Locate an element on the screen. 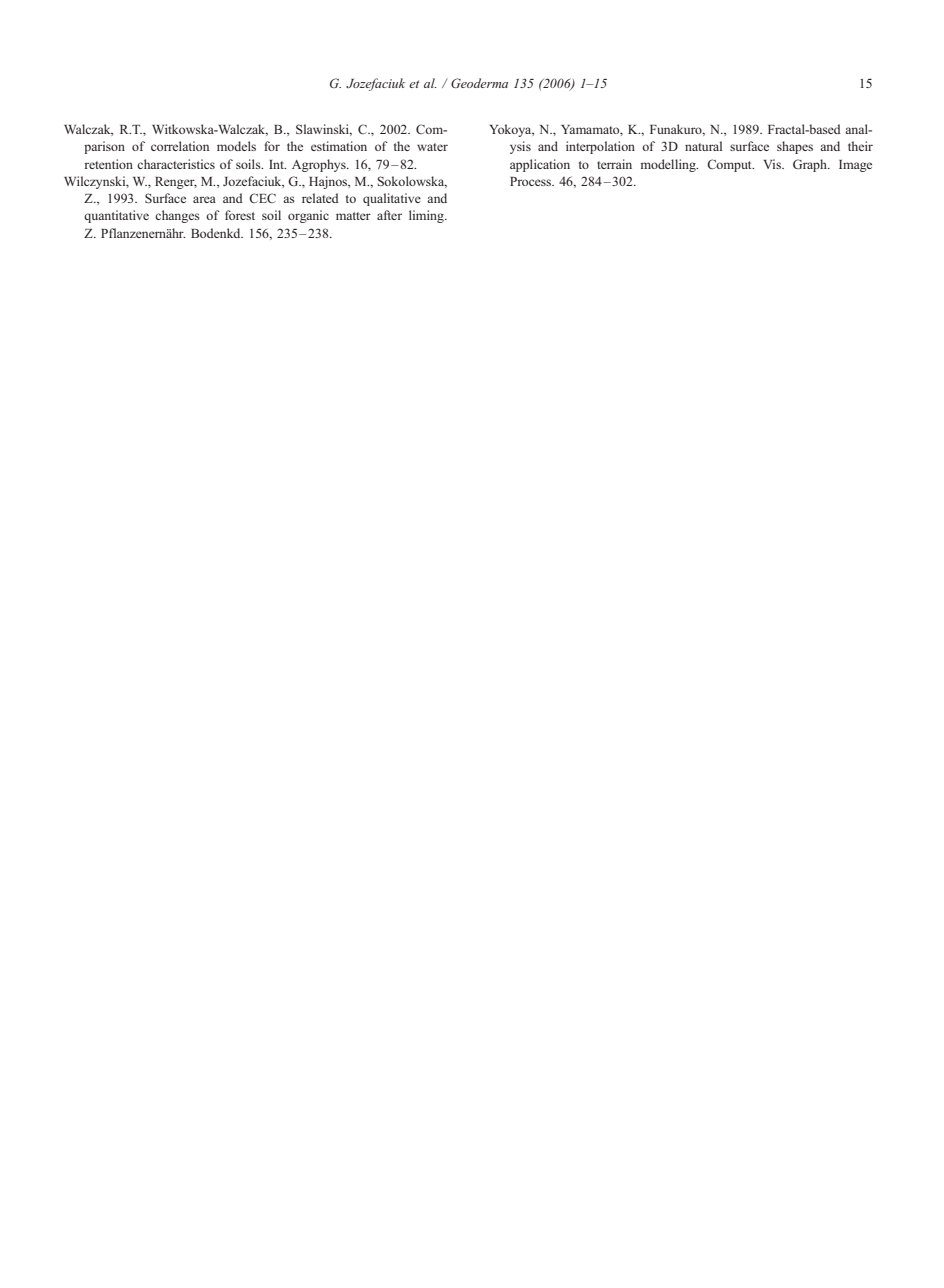 The width and height of the screenshot is (944, 1288). liming is located at coordinates (427, 216).
